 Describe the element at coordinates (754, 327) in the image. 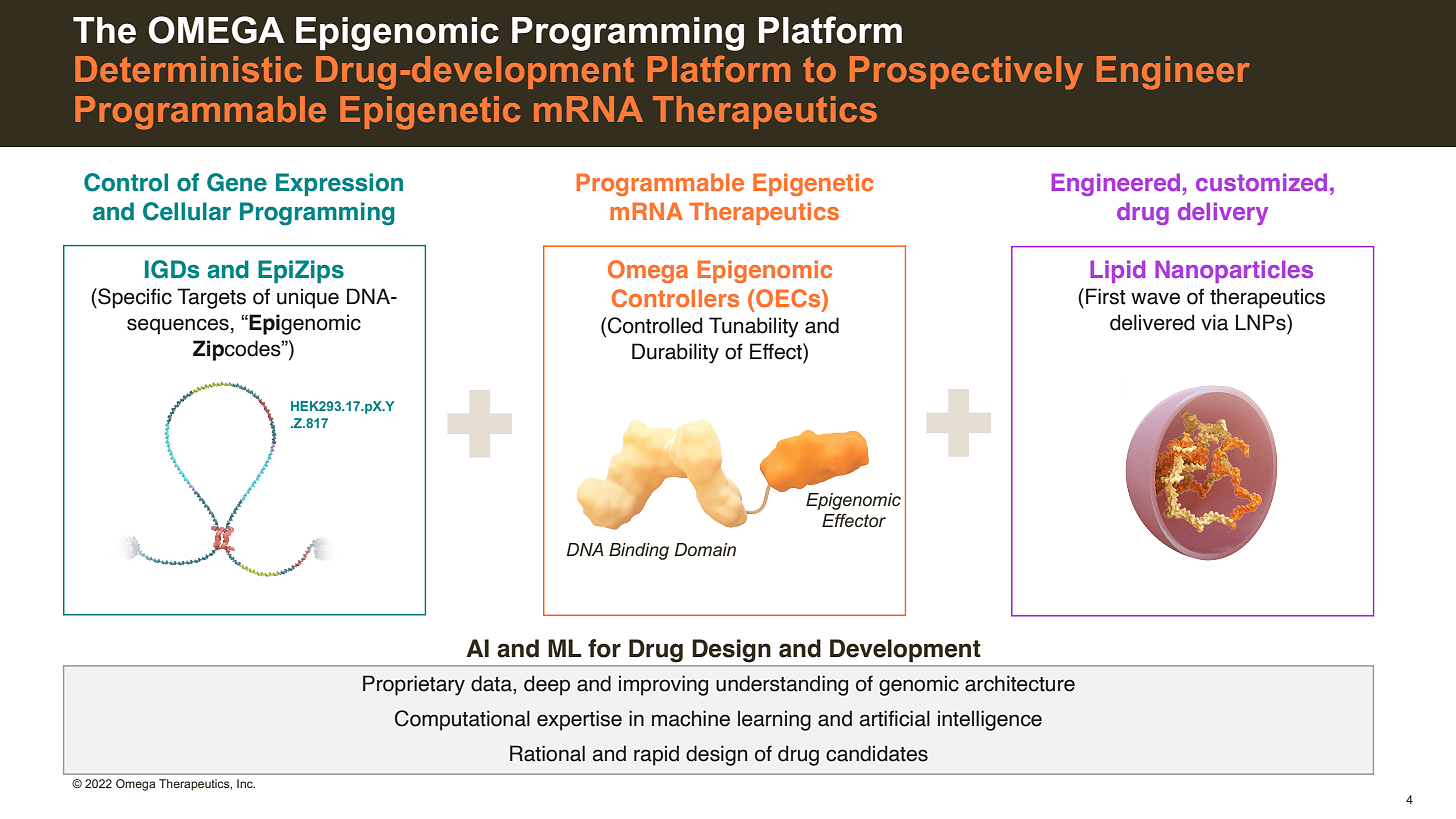

I see `Tunability` at that location.
